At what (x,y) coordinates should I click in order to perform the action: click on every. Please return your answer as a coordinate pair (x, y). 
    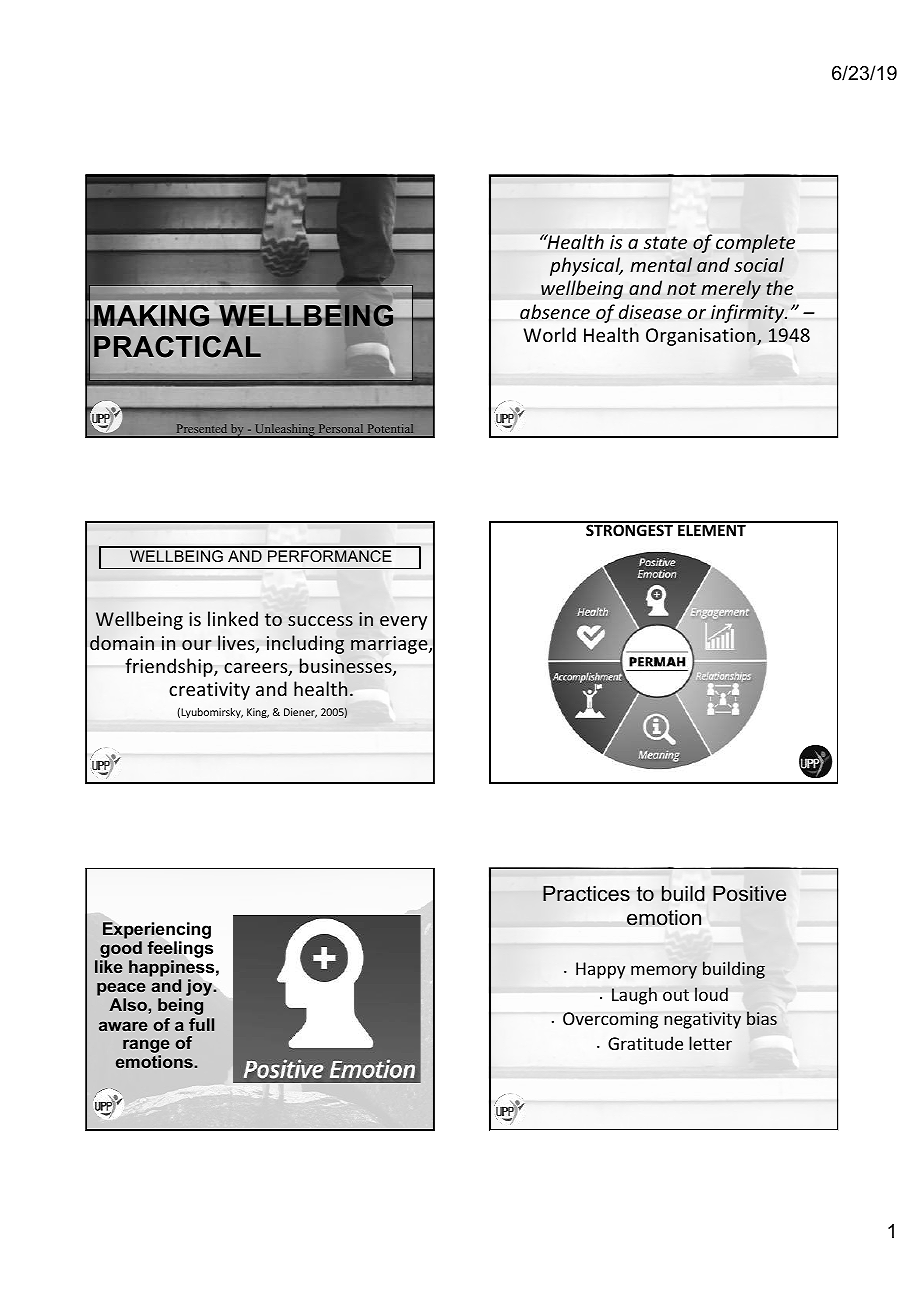
    Looking at the image, I should click on (403, 623).
